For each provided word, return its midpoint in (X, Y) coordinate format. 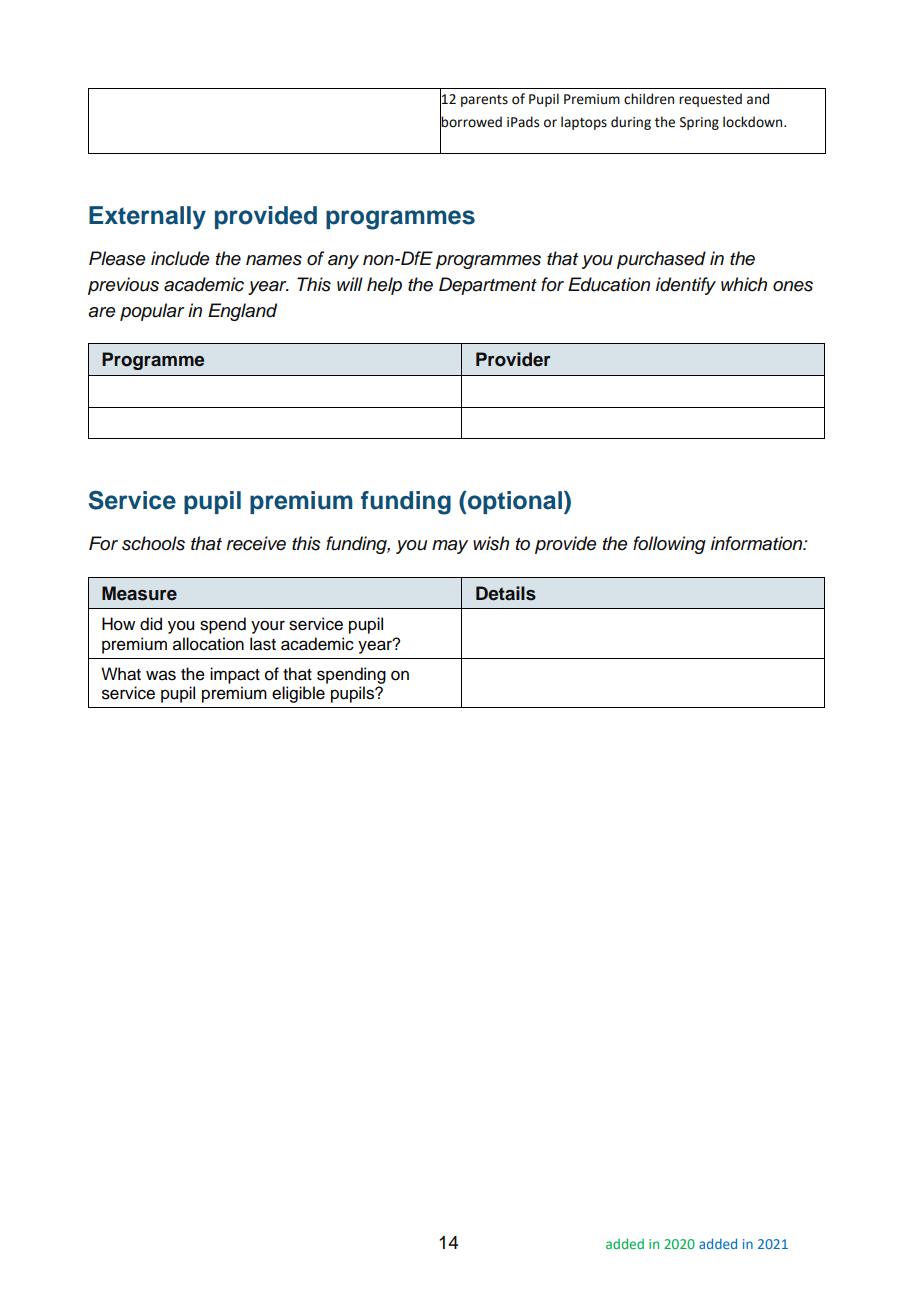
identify (686, 286)
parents (484, 101)
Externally (147, 218)
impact (235, 675)
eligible (298, 694)
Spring (699, 123)
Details (506, 593)
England (242, 312)
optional (514, 502)
